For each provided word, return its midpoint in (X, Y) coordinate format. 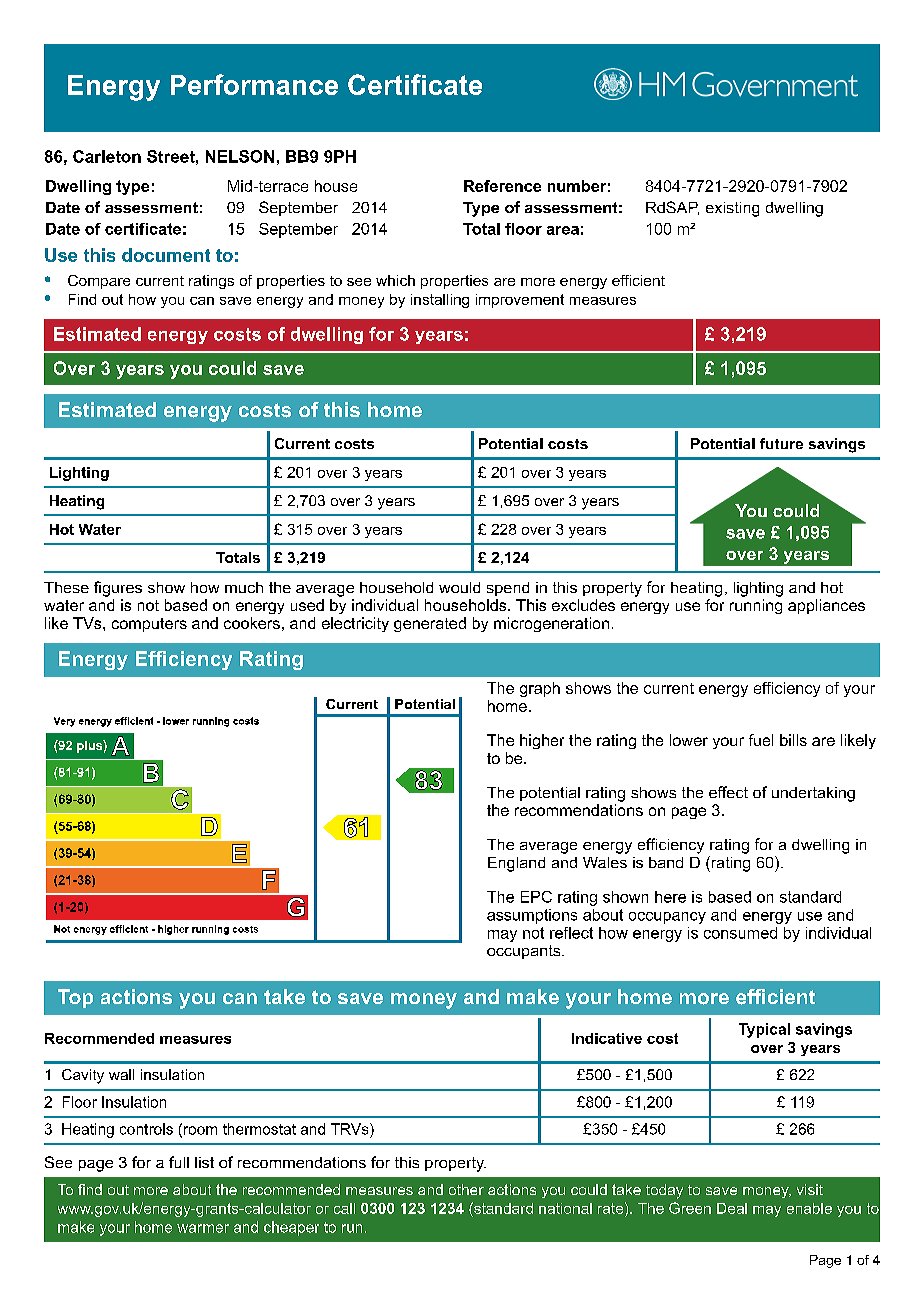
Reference (502, 186)
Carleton (107, 156)
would (459, 587)
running (756, 606)
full (179, 1162)
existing (732, 209)
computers (149, 625)
